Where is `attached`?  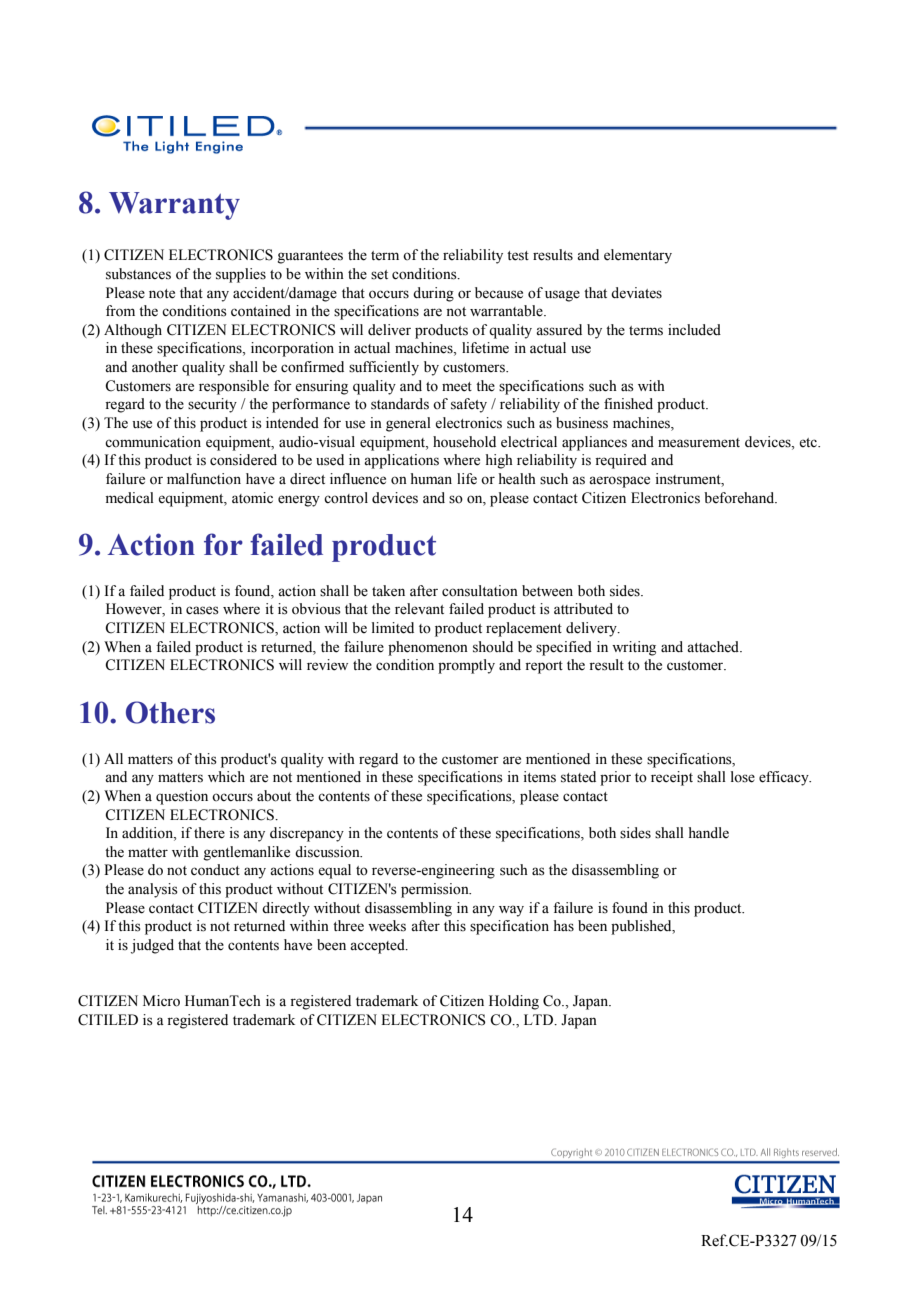 attached is located at coordinates (714, 647).
